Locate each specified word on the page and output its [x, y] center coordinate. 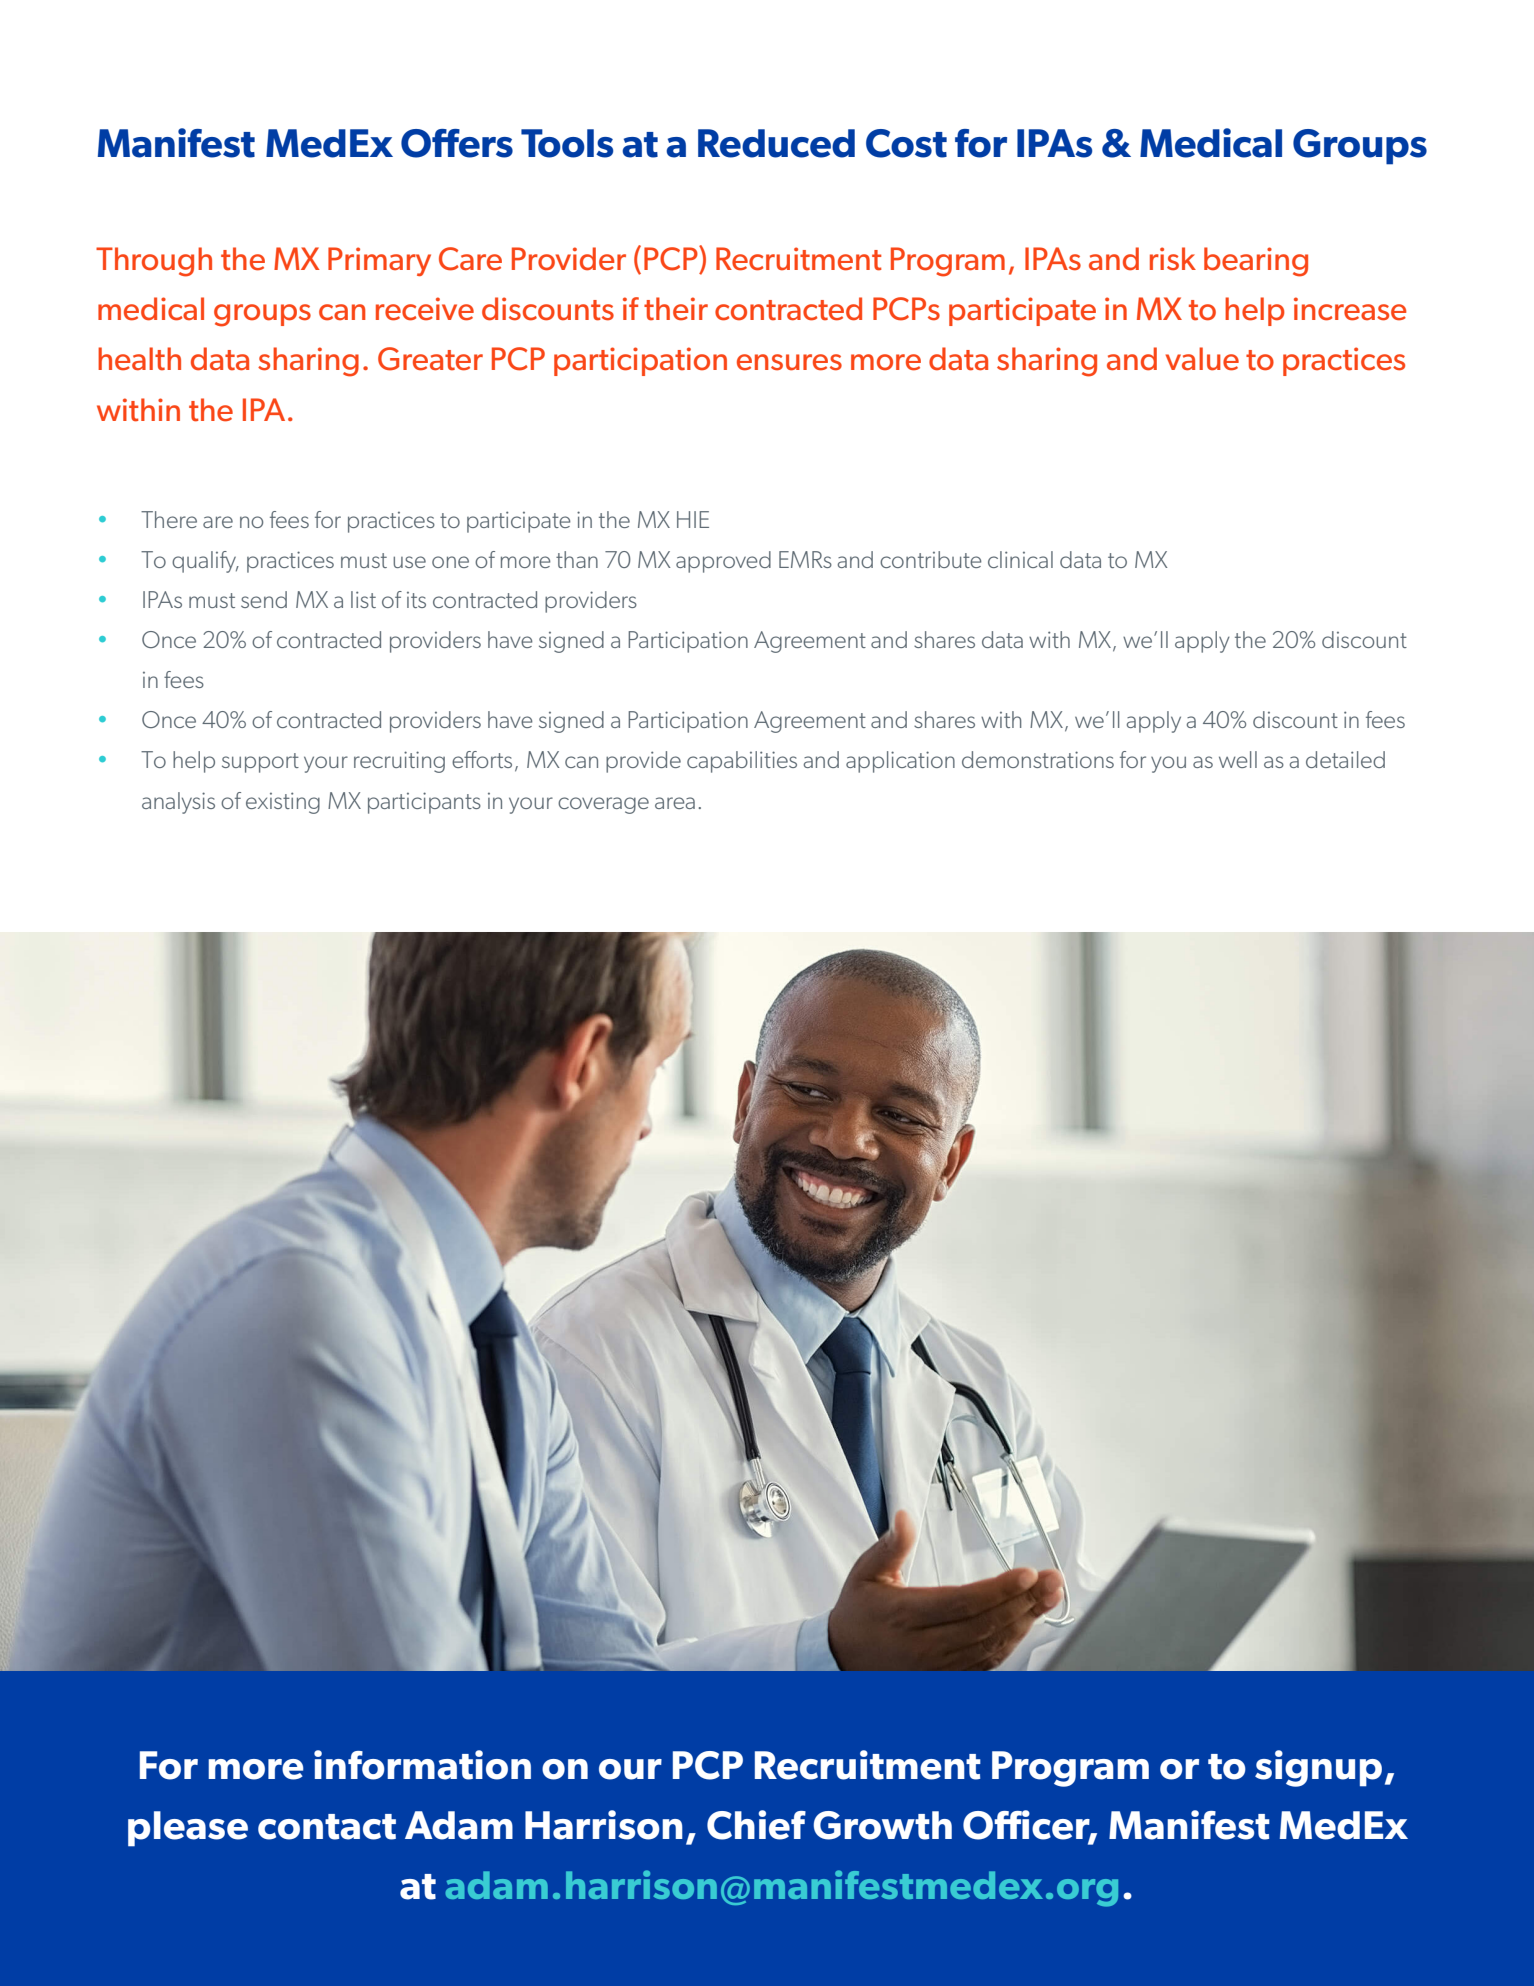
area [675, 803]
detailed [1345, 759]
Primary [379, 261]
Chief [756, 1825]
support [260, 763]
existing [283, 803]
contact [327, 1827]
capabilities [742, 762]
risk [1173, 259]
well [1238, 759]
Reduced [776, 143]
